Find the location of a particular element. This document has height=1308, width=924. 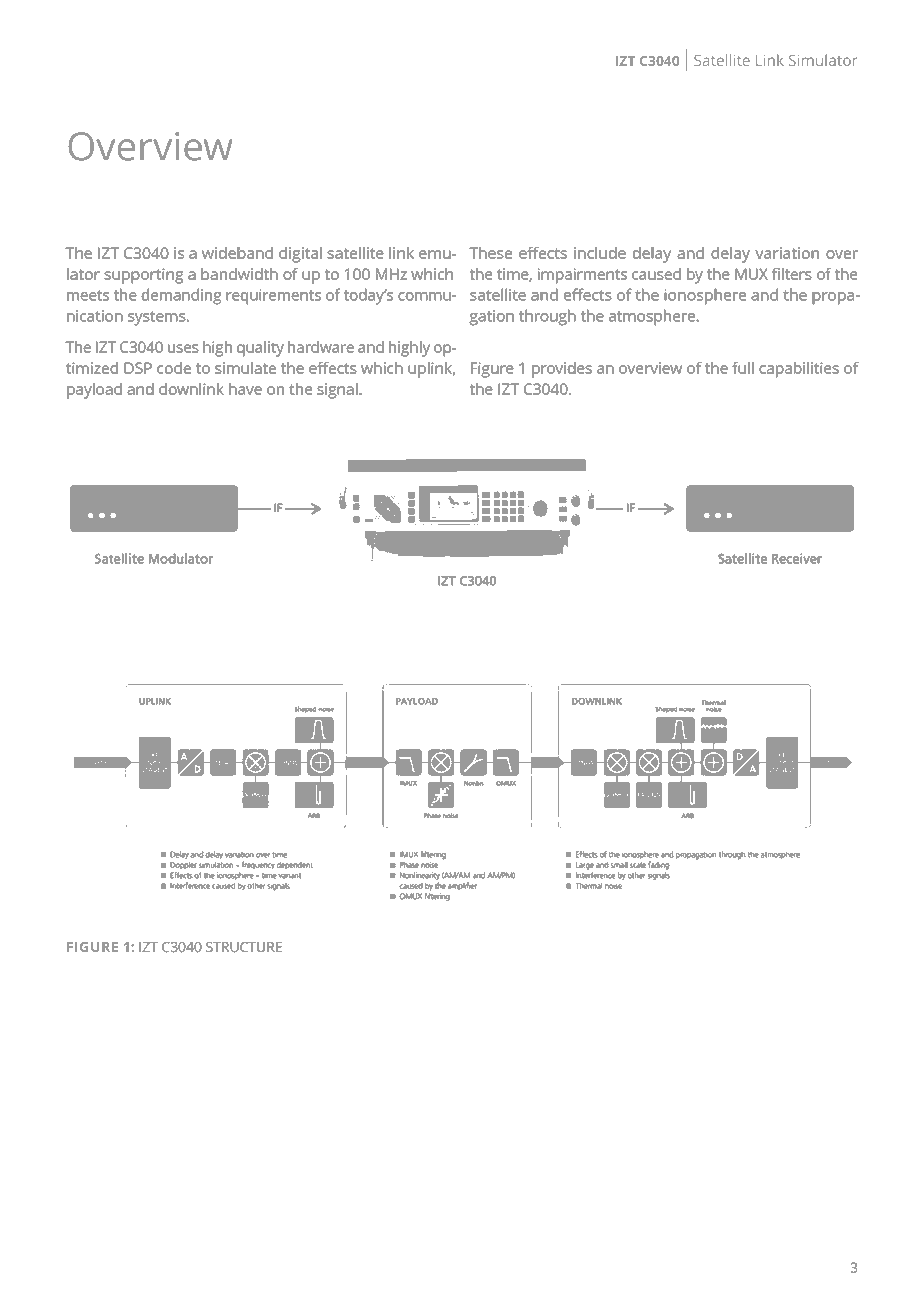

provides is located at coordinates (562, 370).
